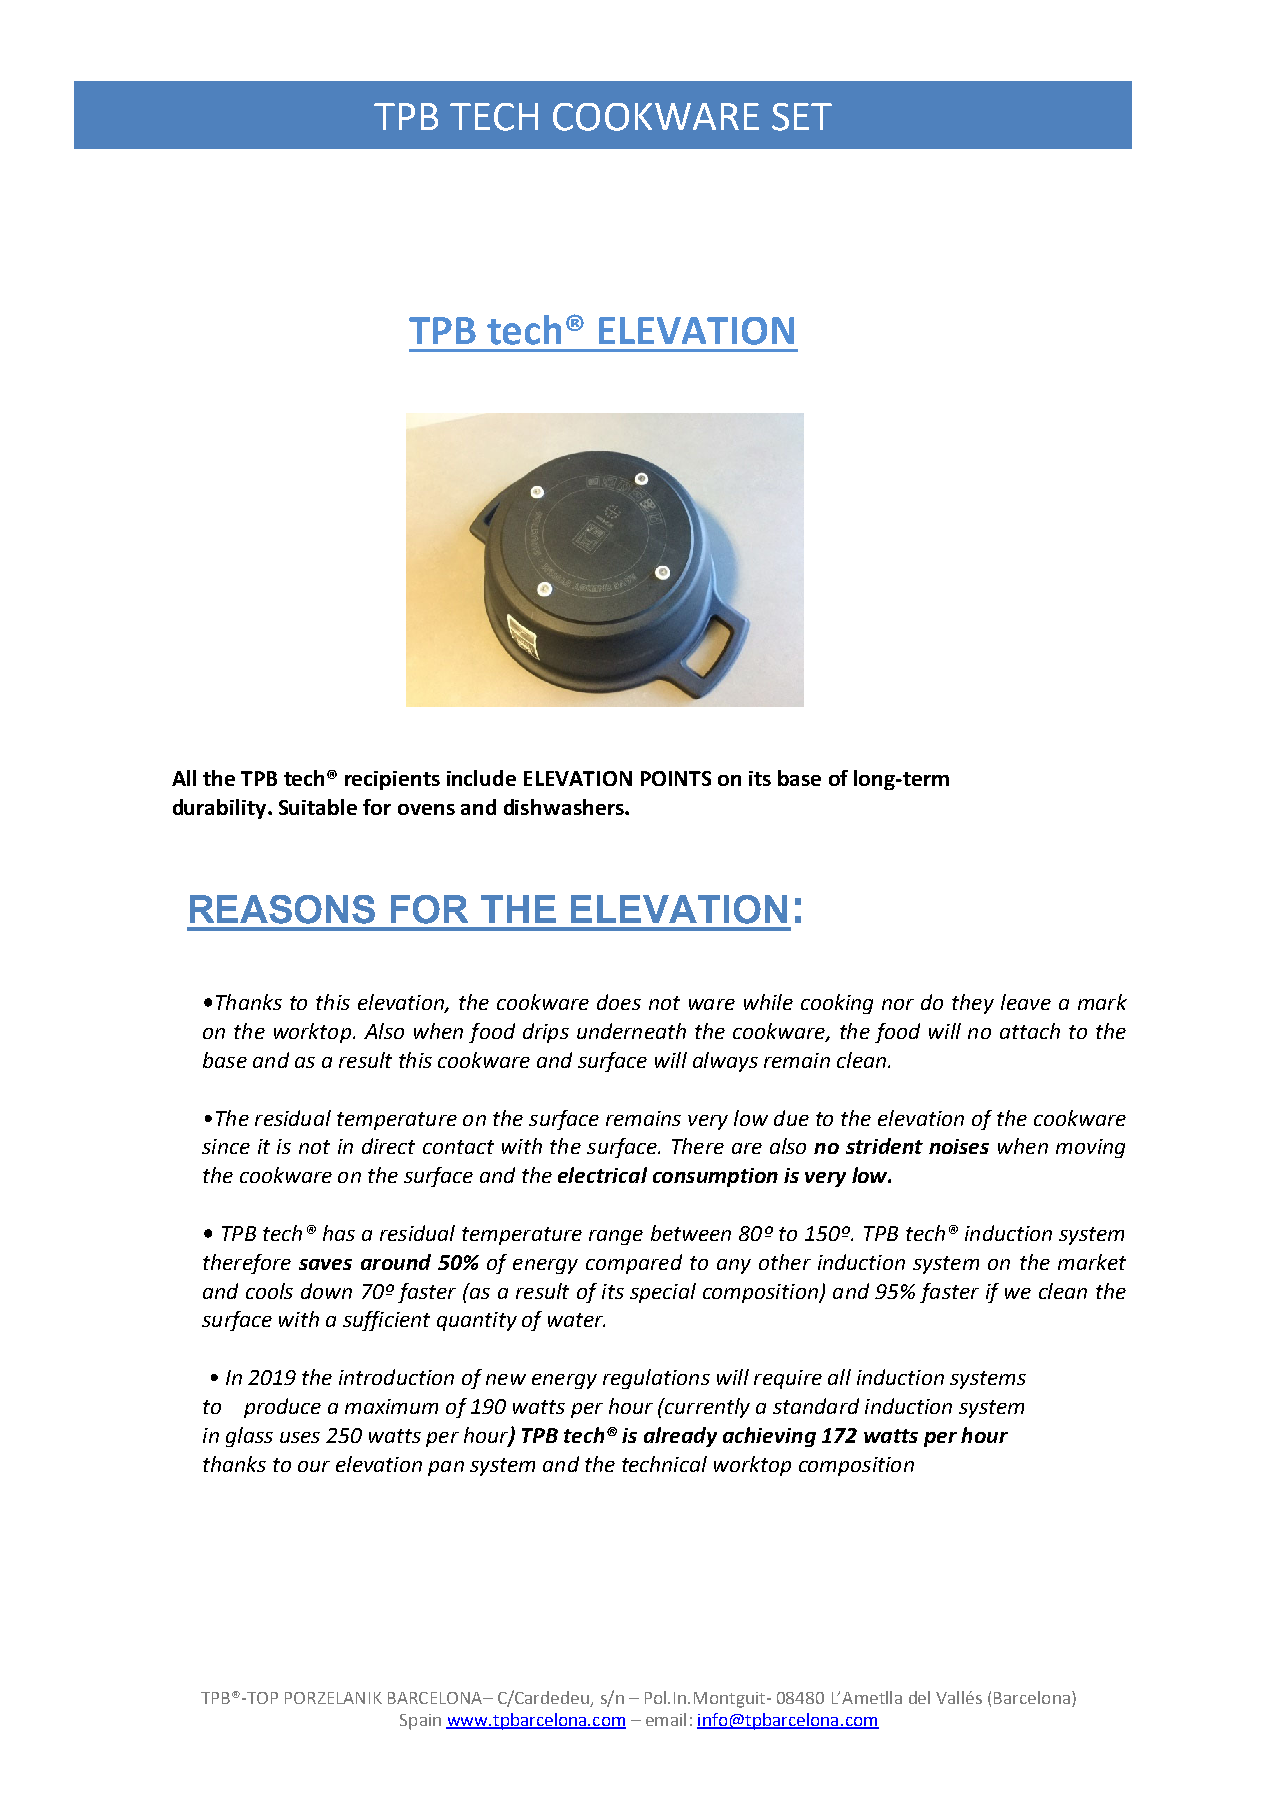  What do you see at coordinates (565, 807) in the screenshot?
I see `dishwashers` at bounding box center [565, 807].
